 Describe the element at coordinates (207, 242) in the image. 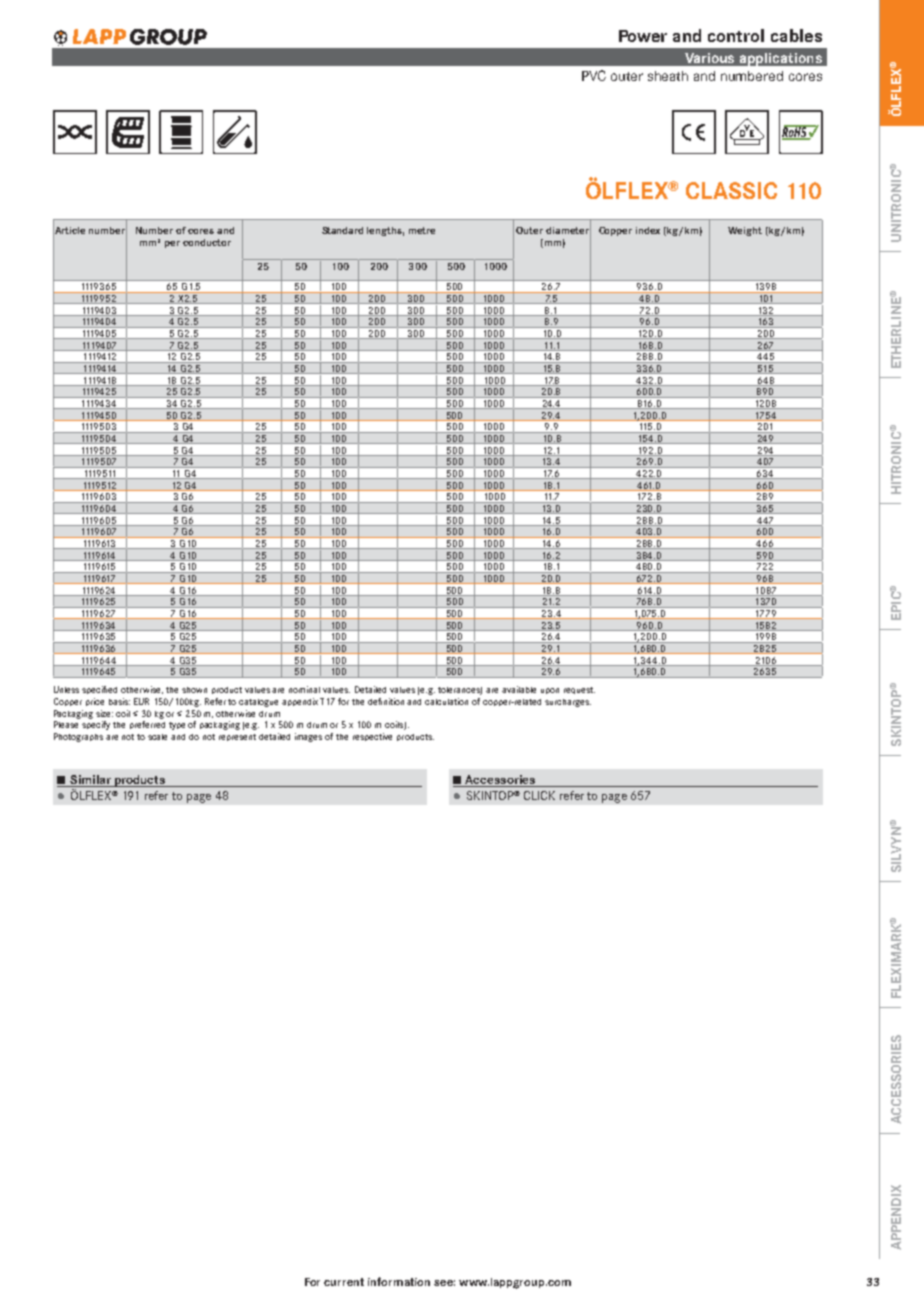

I see `conductor` at that location.
